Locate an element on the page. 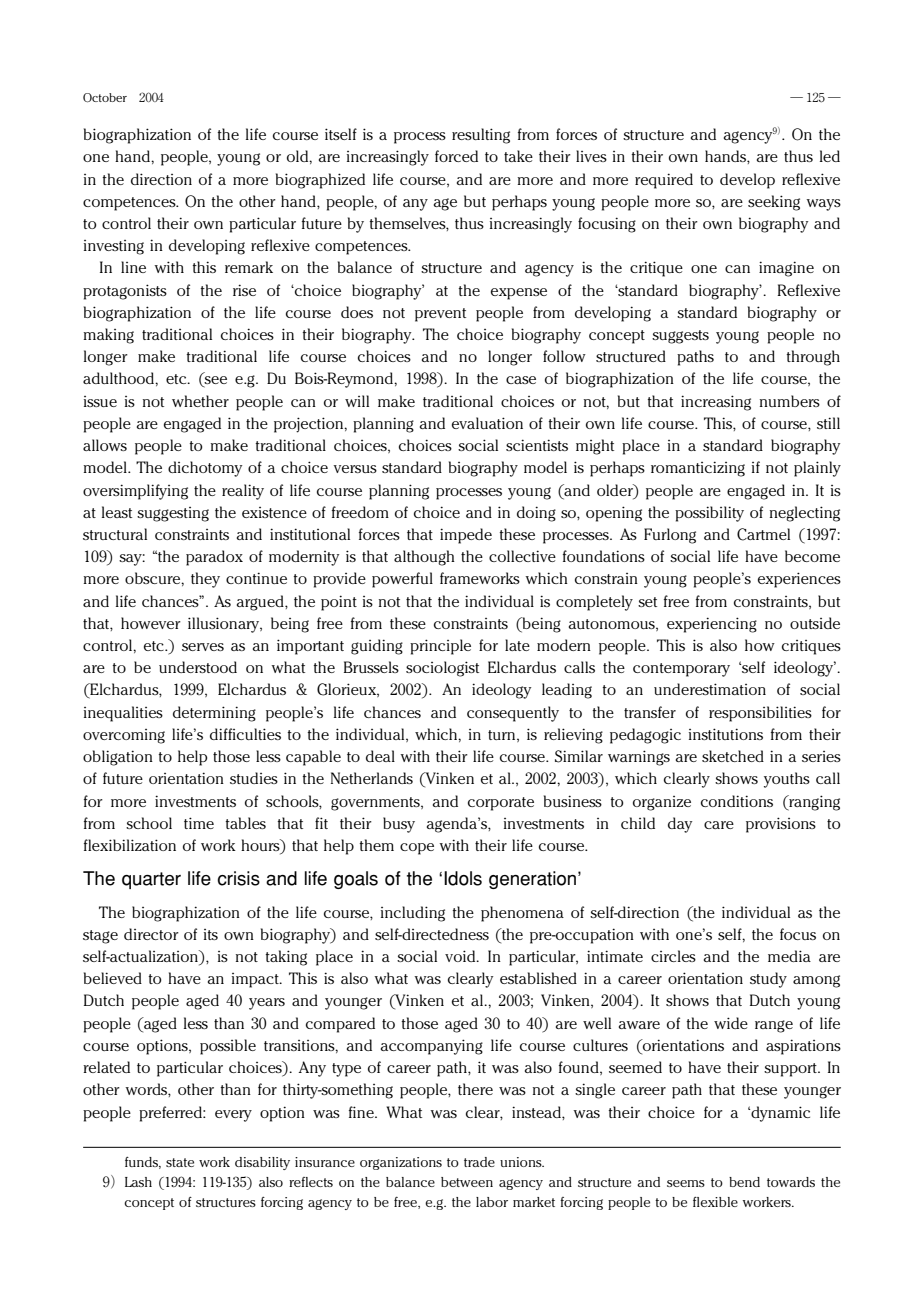 The image size is (924, 1307). underestimation is located at coordinates (710, 689).
